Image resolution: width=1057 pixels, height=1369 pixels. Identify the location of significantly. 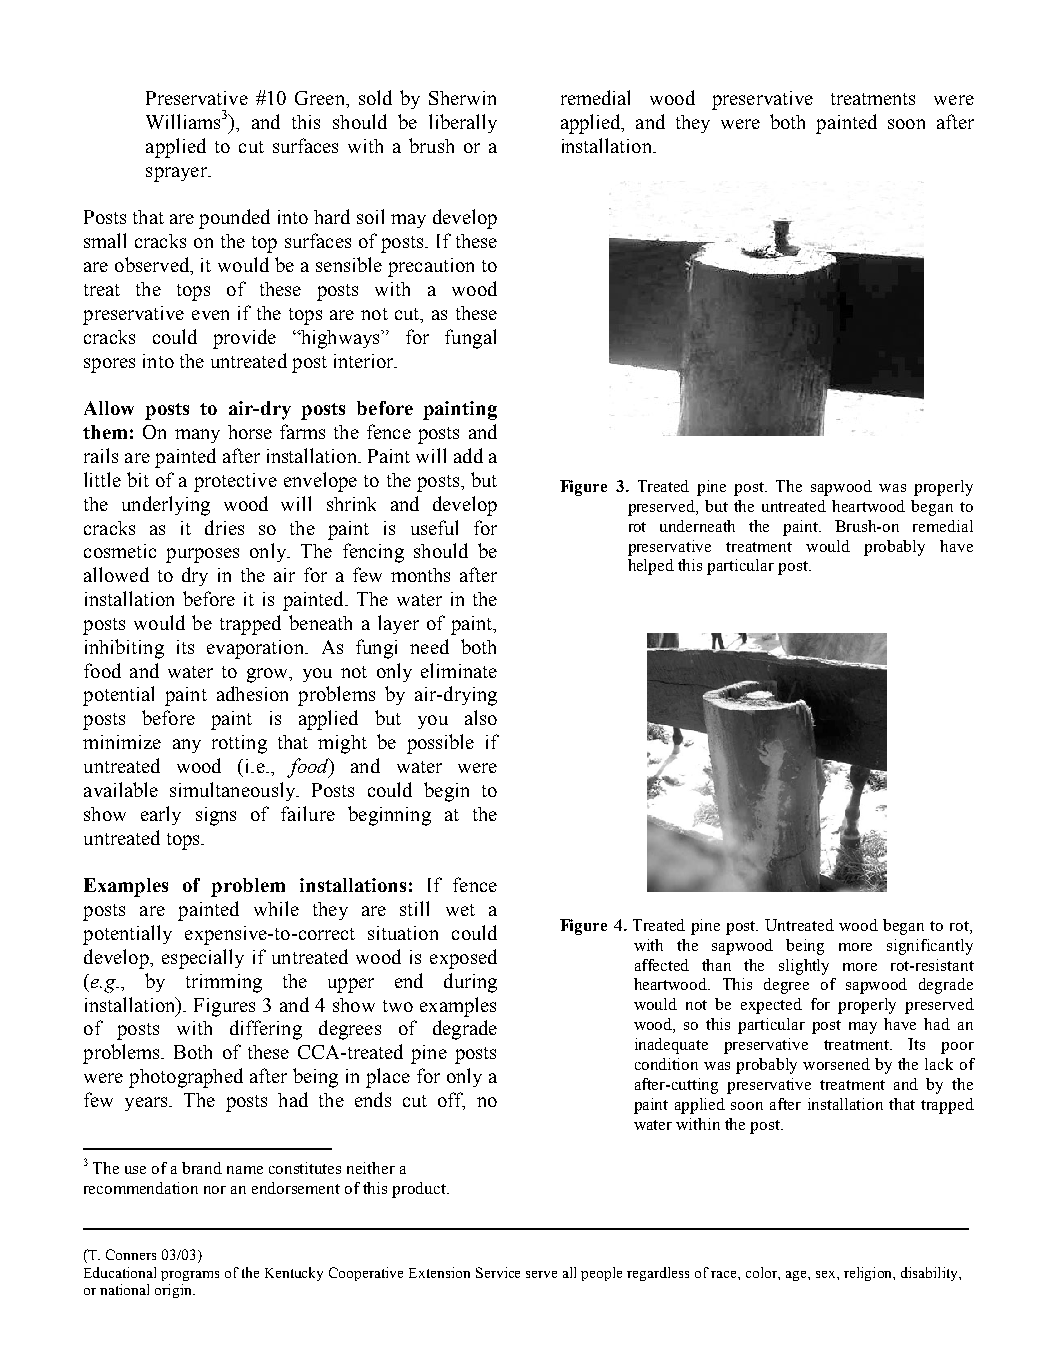
(930, 947).
